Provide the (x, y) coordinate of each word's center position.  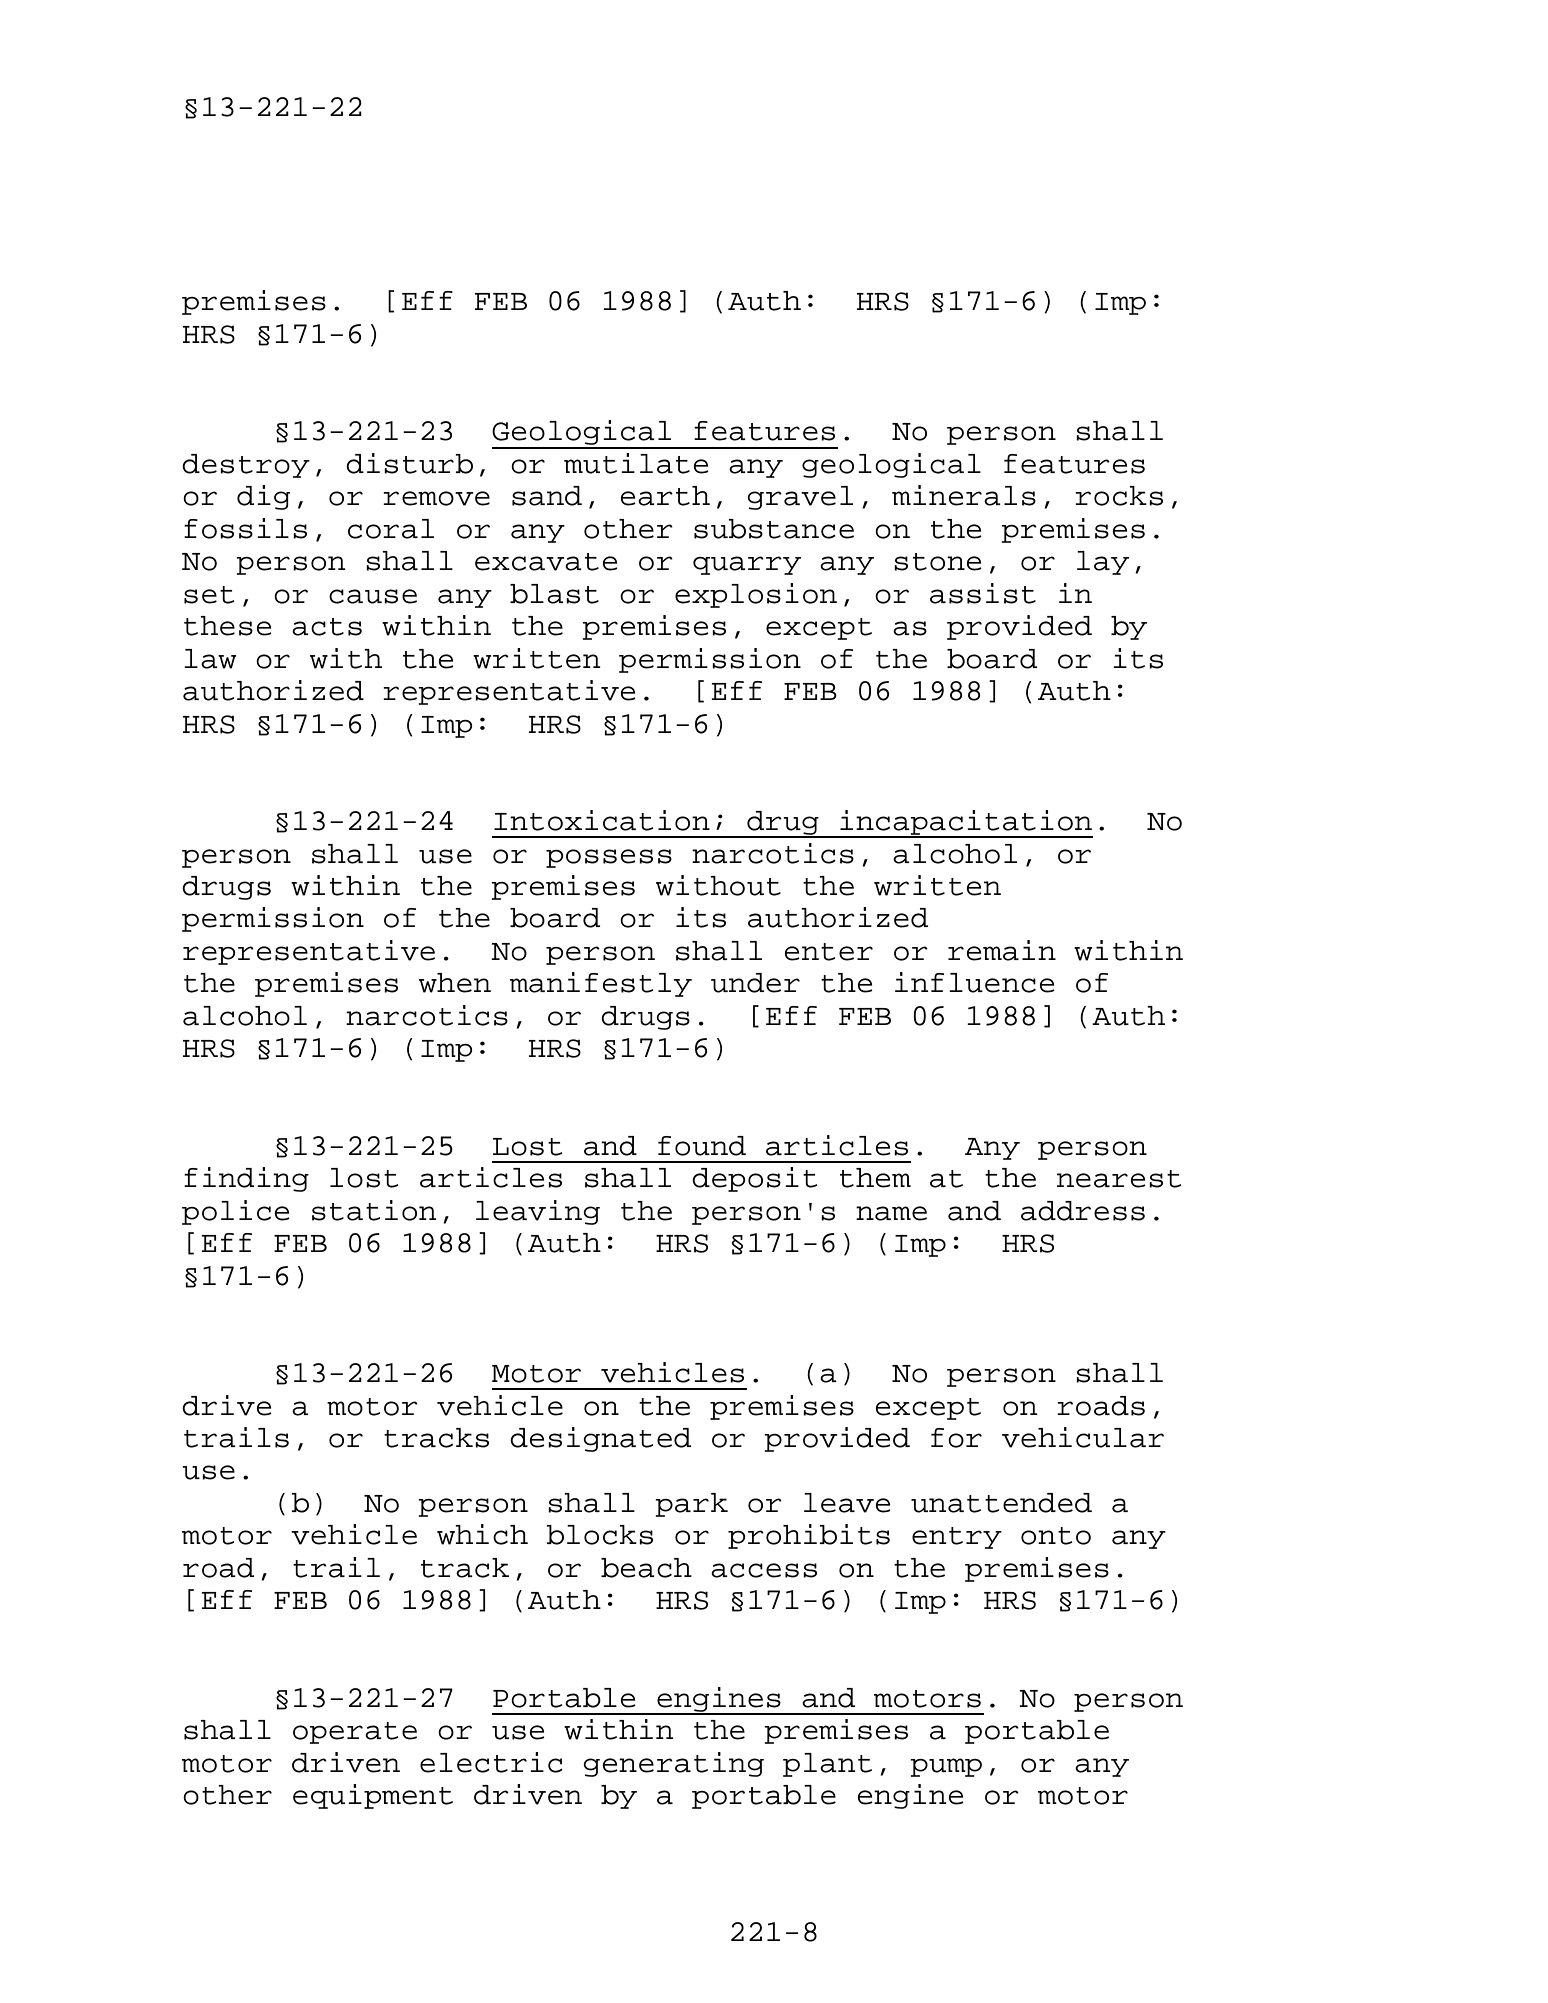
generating (673, 1764)
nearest (1119, 1179)
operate (355, 1733)
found (702, 1146)
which (482, 1534)
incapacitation (965, 823)
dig (263, 497)
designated (600, 1439)
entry (957, 1538)
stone (938, 562)
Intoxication (602, 820)
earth (665, 496)
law (210, 659)
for (956, 1438)
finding (246, 1179)
